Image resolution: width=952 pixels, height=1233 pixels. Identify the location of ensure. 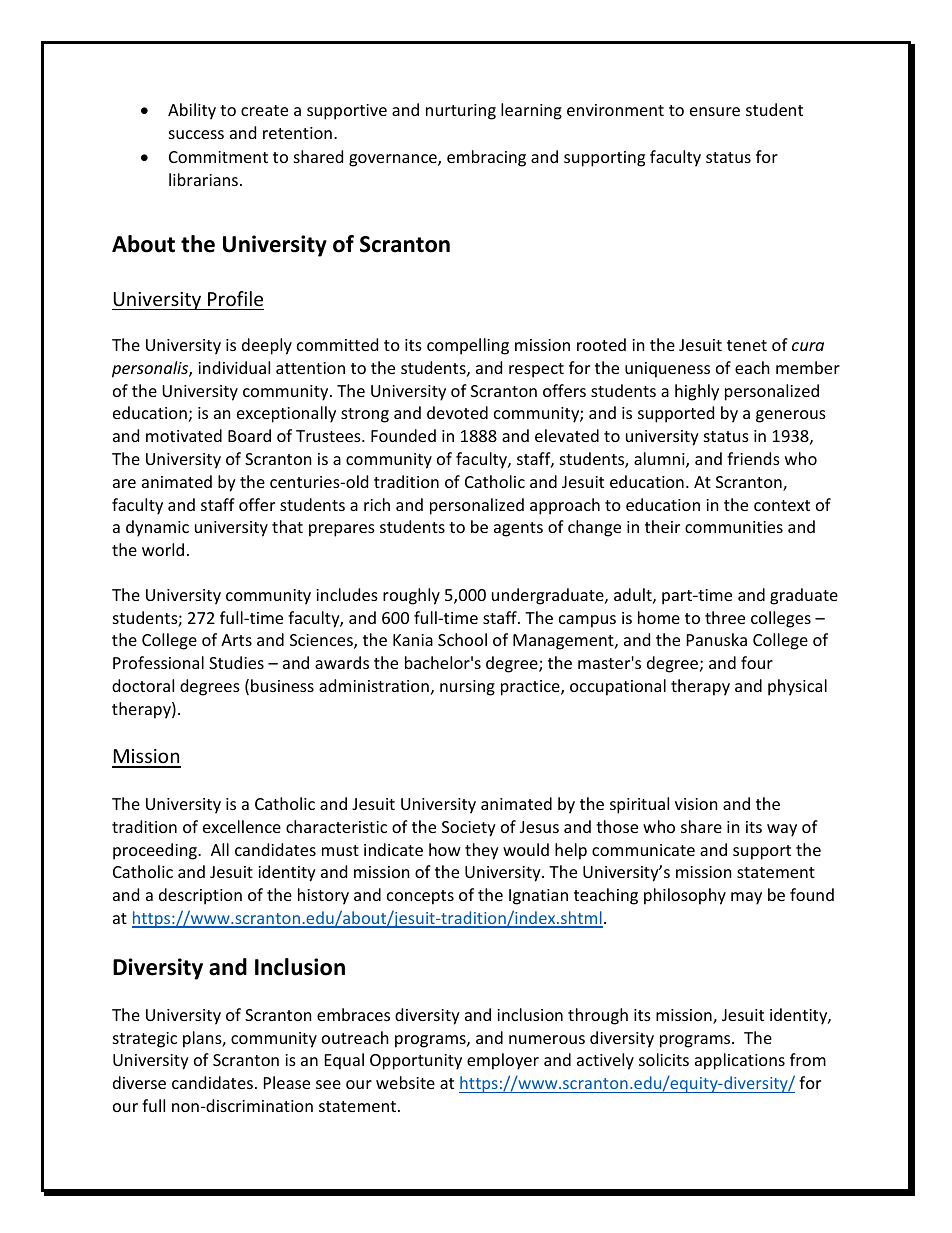
(715, 111).
